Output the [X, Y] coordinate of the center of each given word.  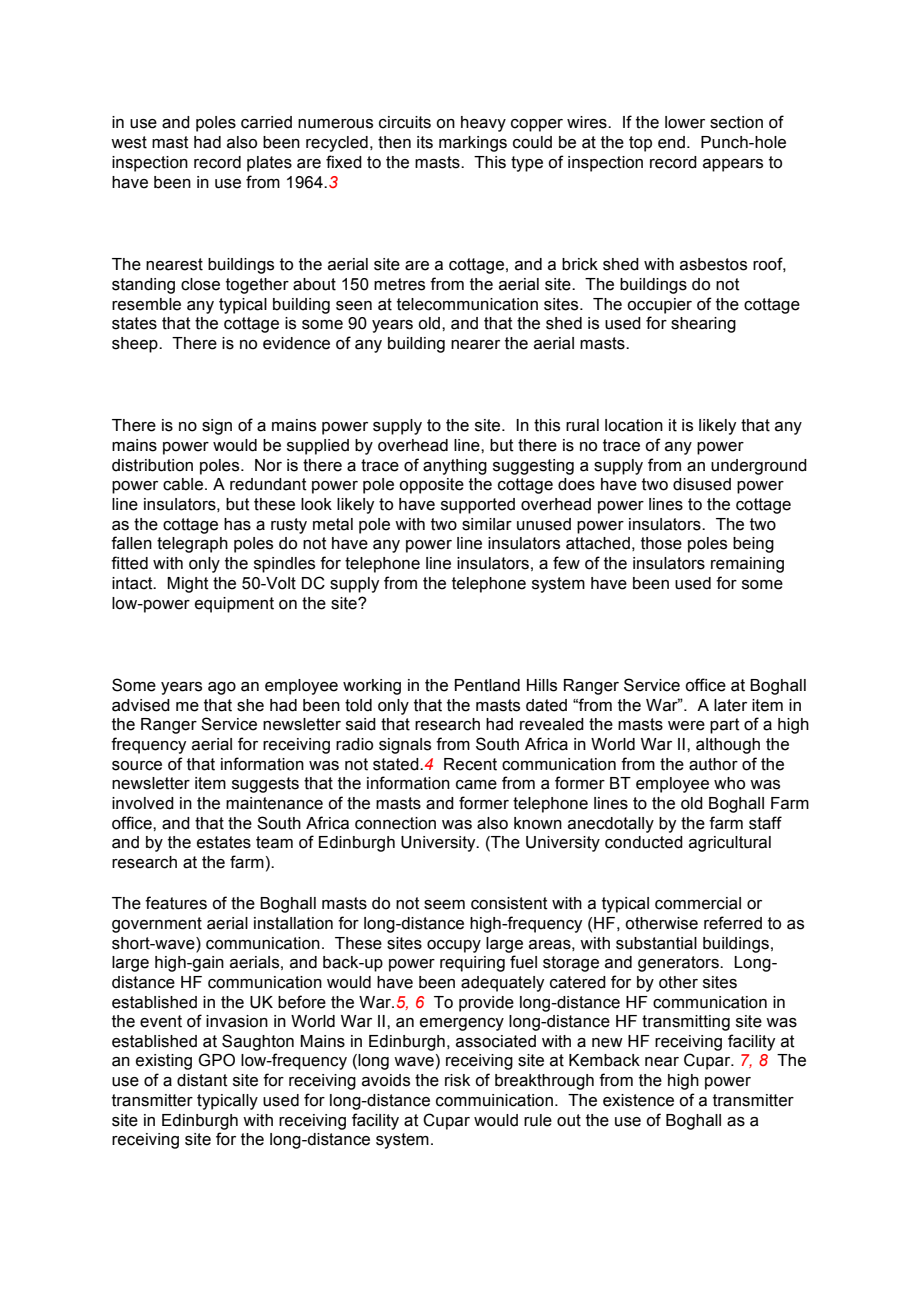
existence [638, 1100]
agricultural [730, 844]
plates [269, 164]
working [372, 687]
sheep [136, 345]
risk [457, 1080]
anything [455, 467]
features [176, 903]
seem [444, 905]
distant [202, 1080]
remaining [747, 565]
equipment [234, 605]
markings [473, 144]
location [634, 425]
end [671, 142]
